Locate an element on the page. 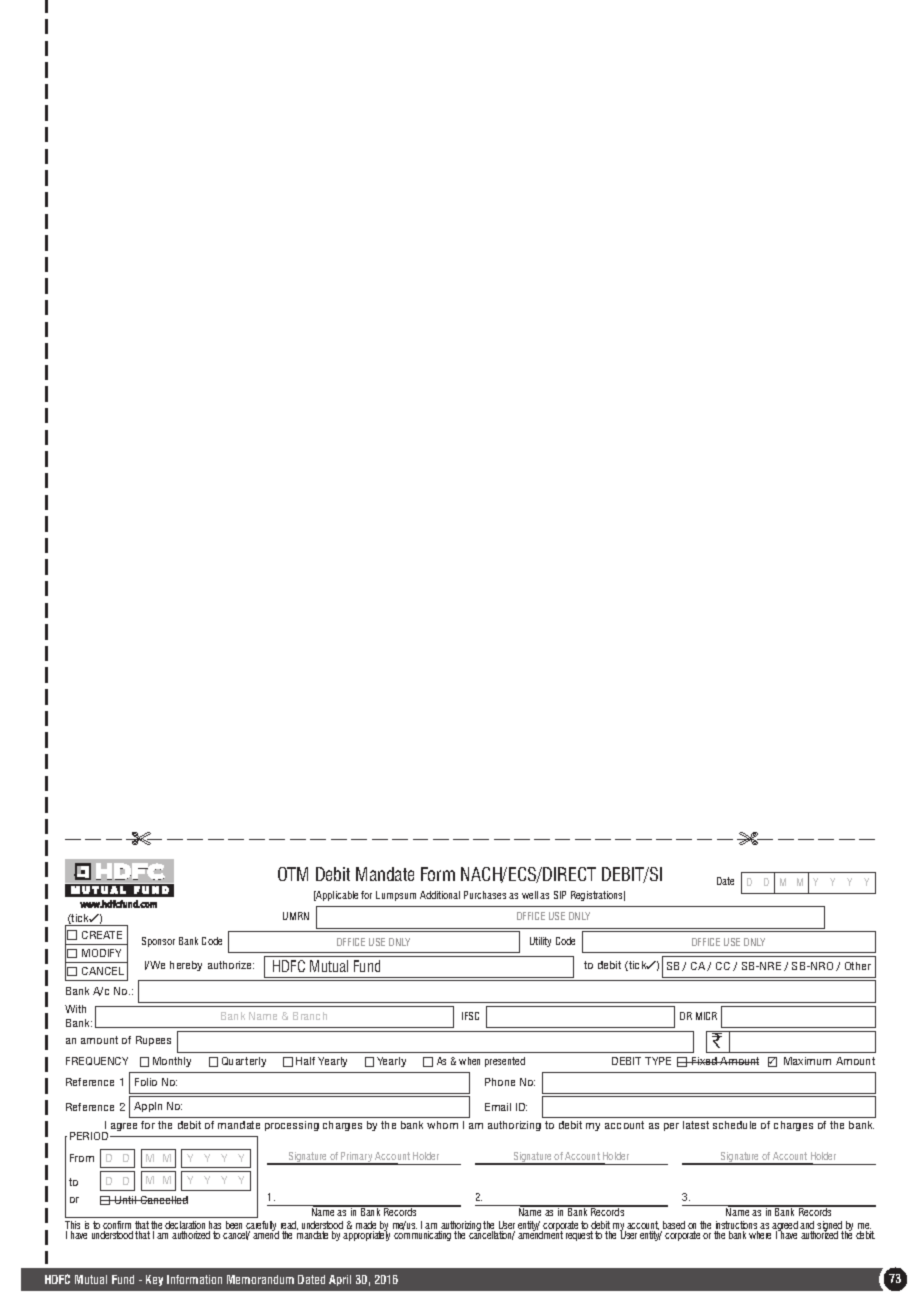 The width and height of the page is (924, 1308). Purchases is located at coordinates (485, 895).
